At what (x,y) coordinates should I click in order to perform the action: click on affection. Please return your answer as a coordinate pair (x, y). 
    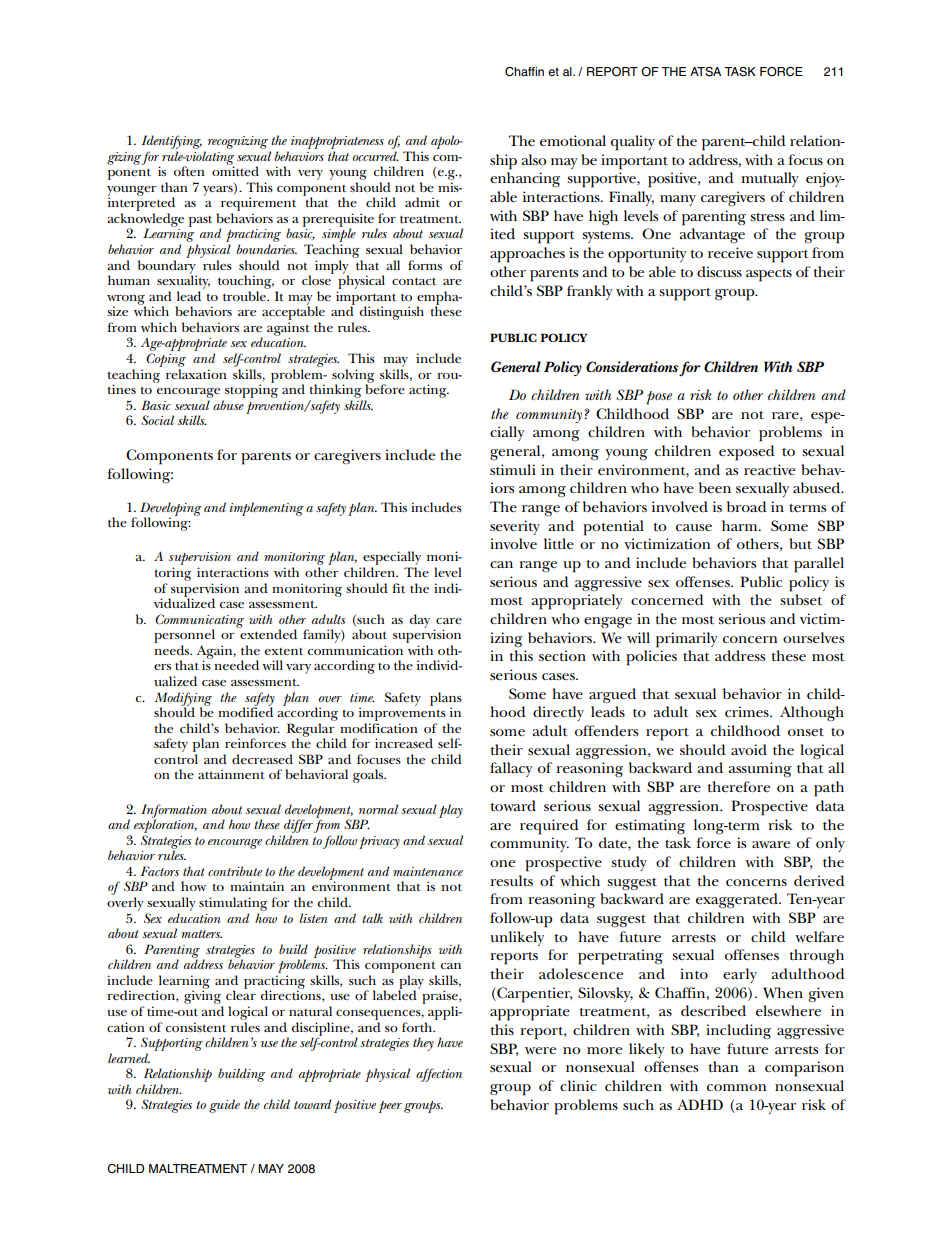
    Looking at the image, I should click on (439, 1075).
